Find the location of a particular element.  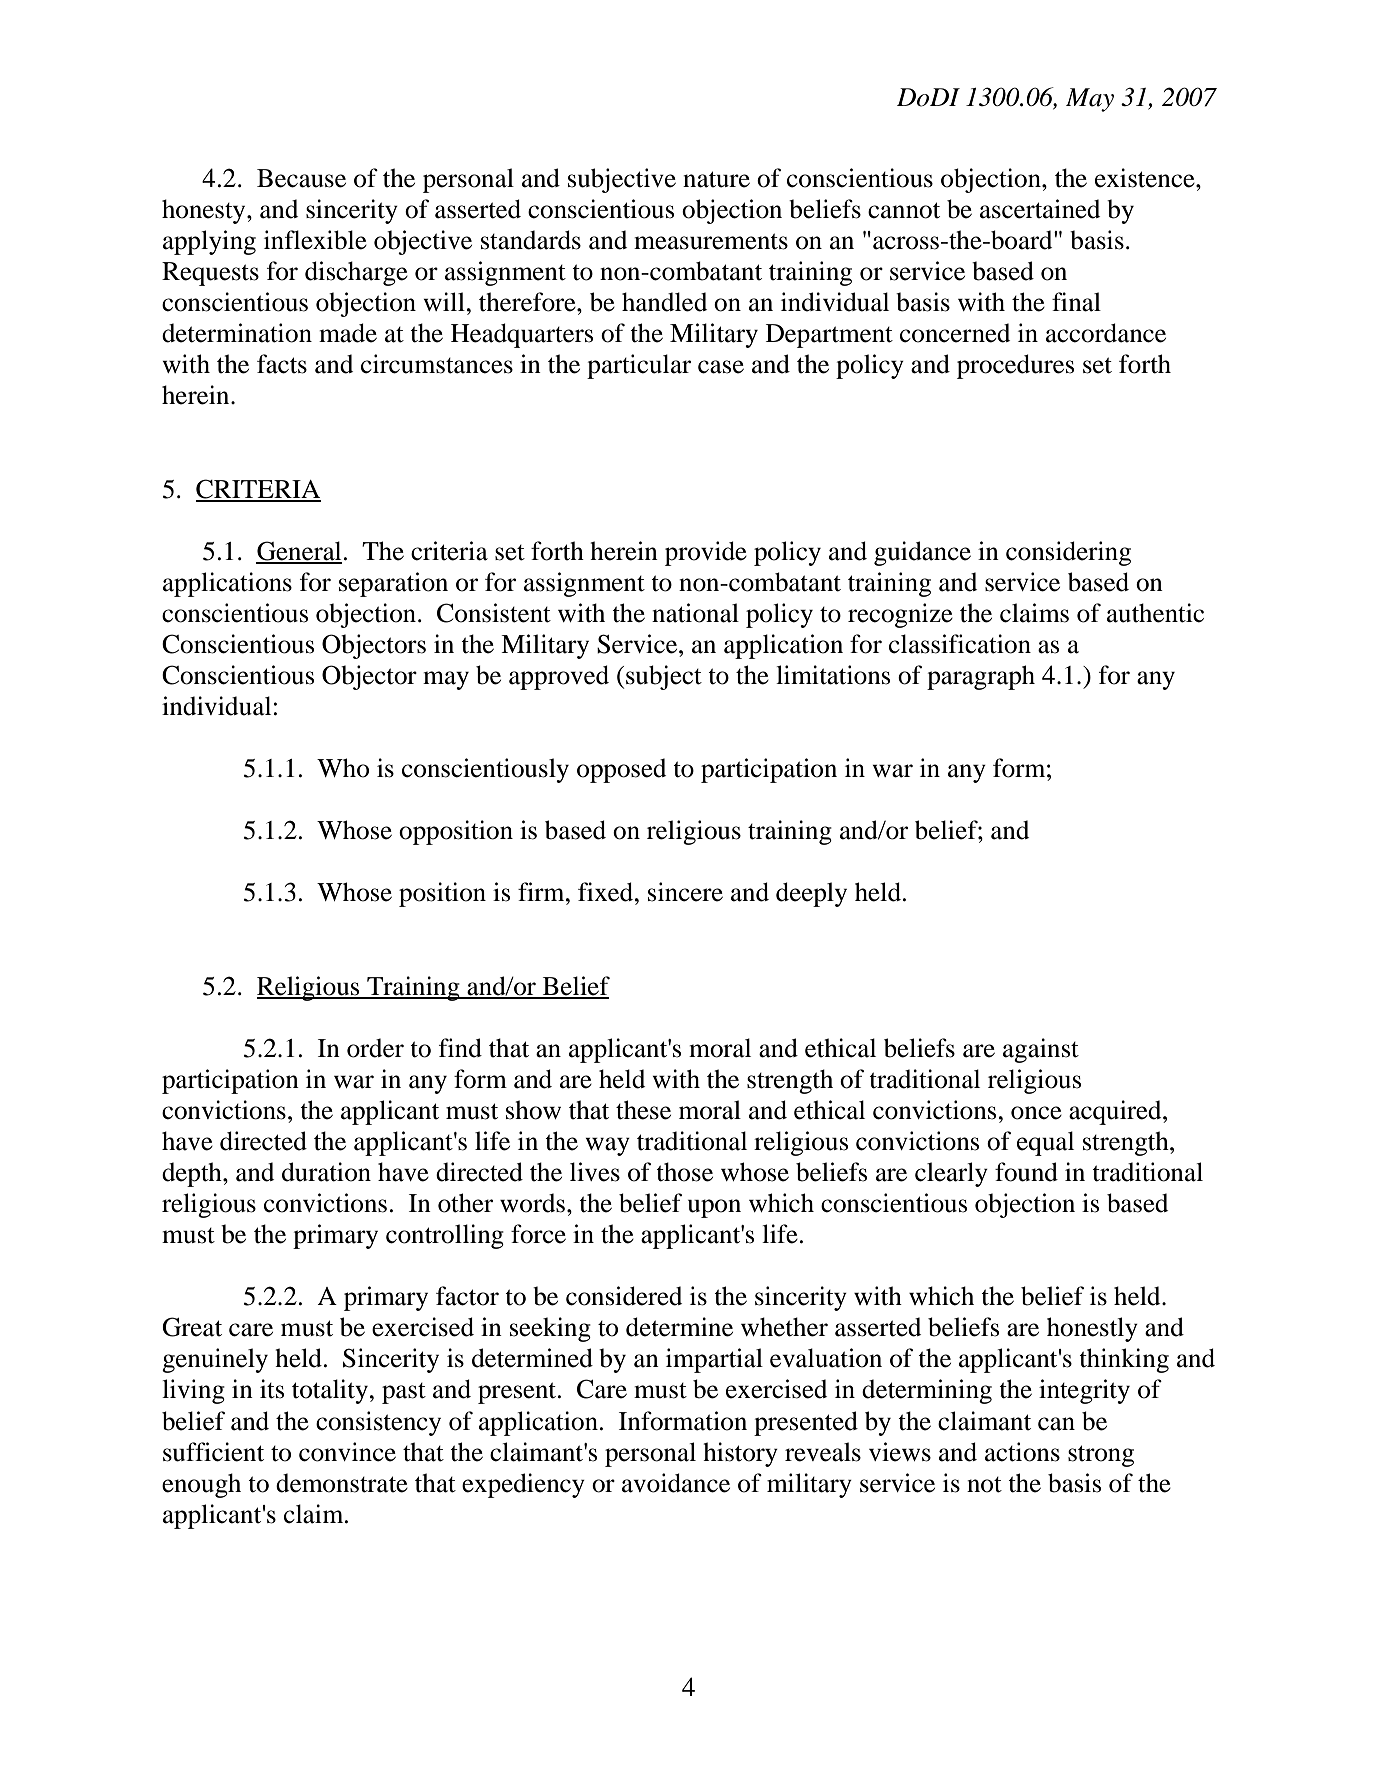

inflexible is located at coordinates (315, 240).
